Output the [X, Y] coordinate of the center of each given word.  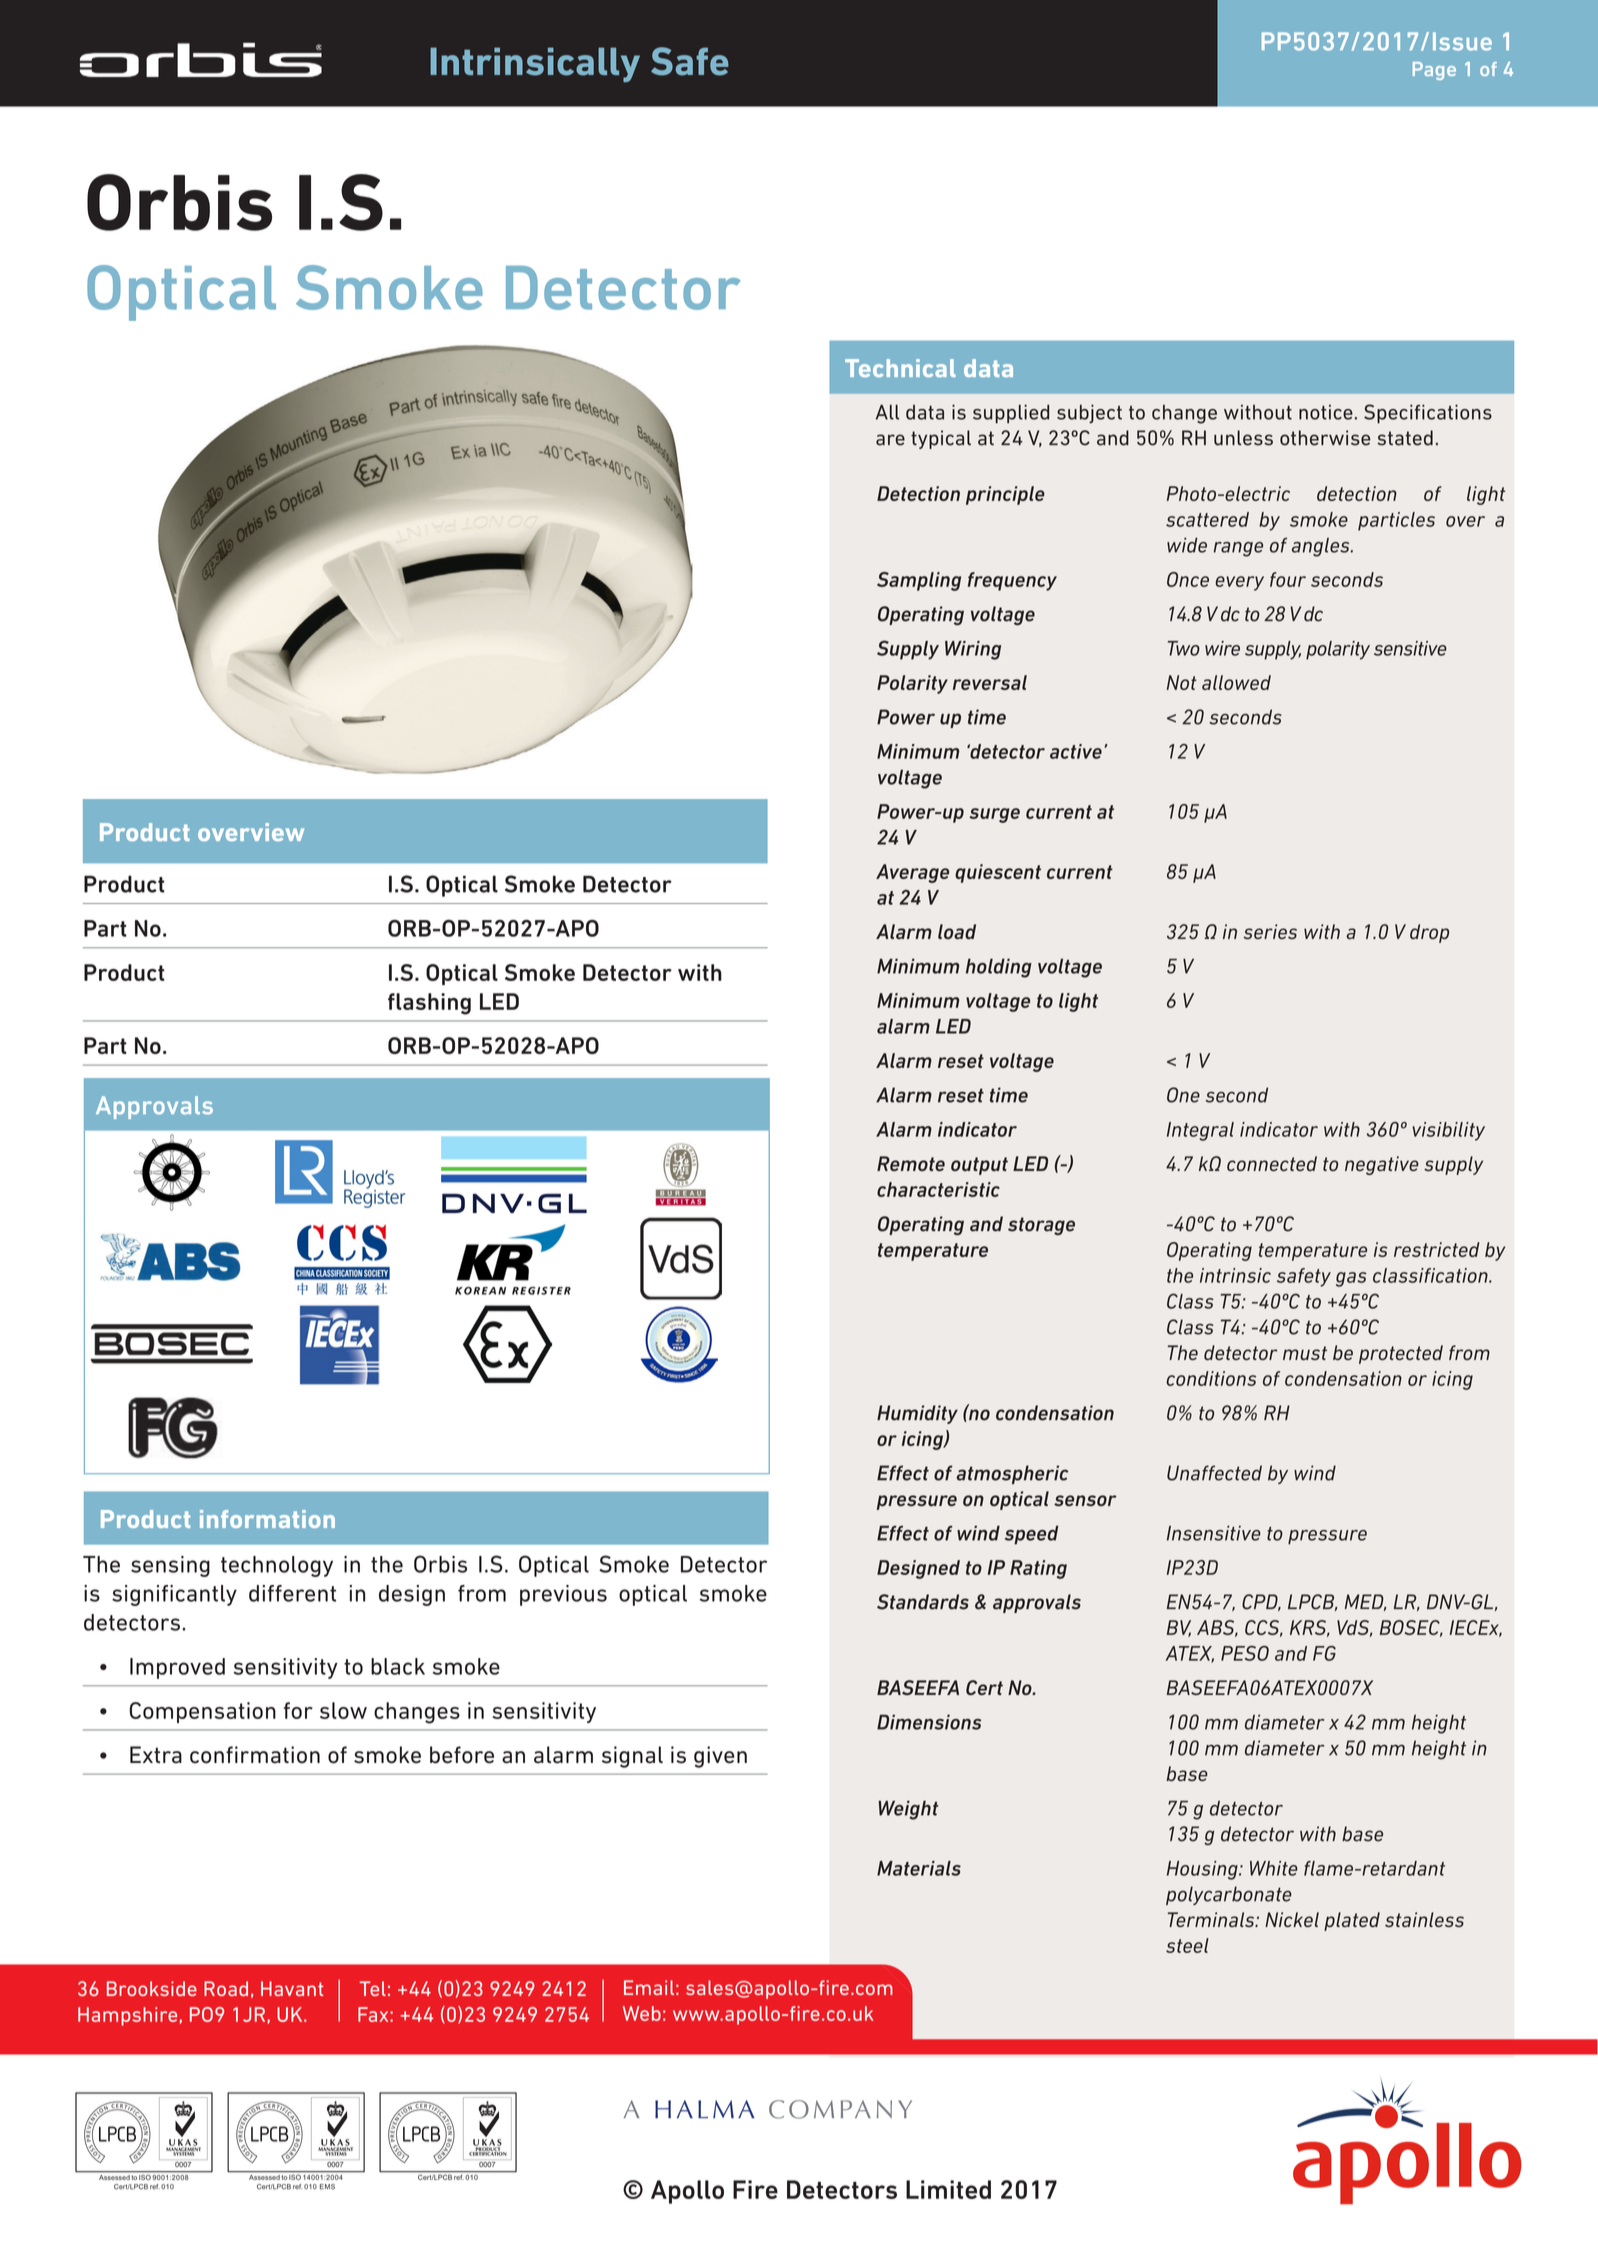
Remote [911, 1163]
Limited [948, 2189]
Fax [374, 2014]
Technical [900, 368]
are [890, 440]
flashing [429, 1004]
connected [1272, 1163]
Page [1434, 71]
